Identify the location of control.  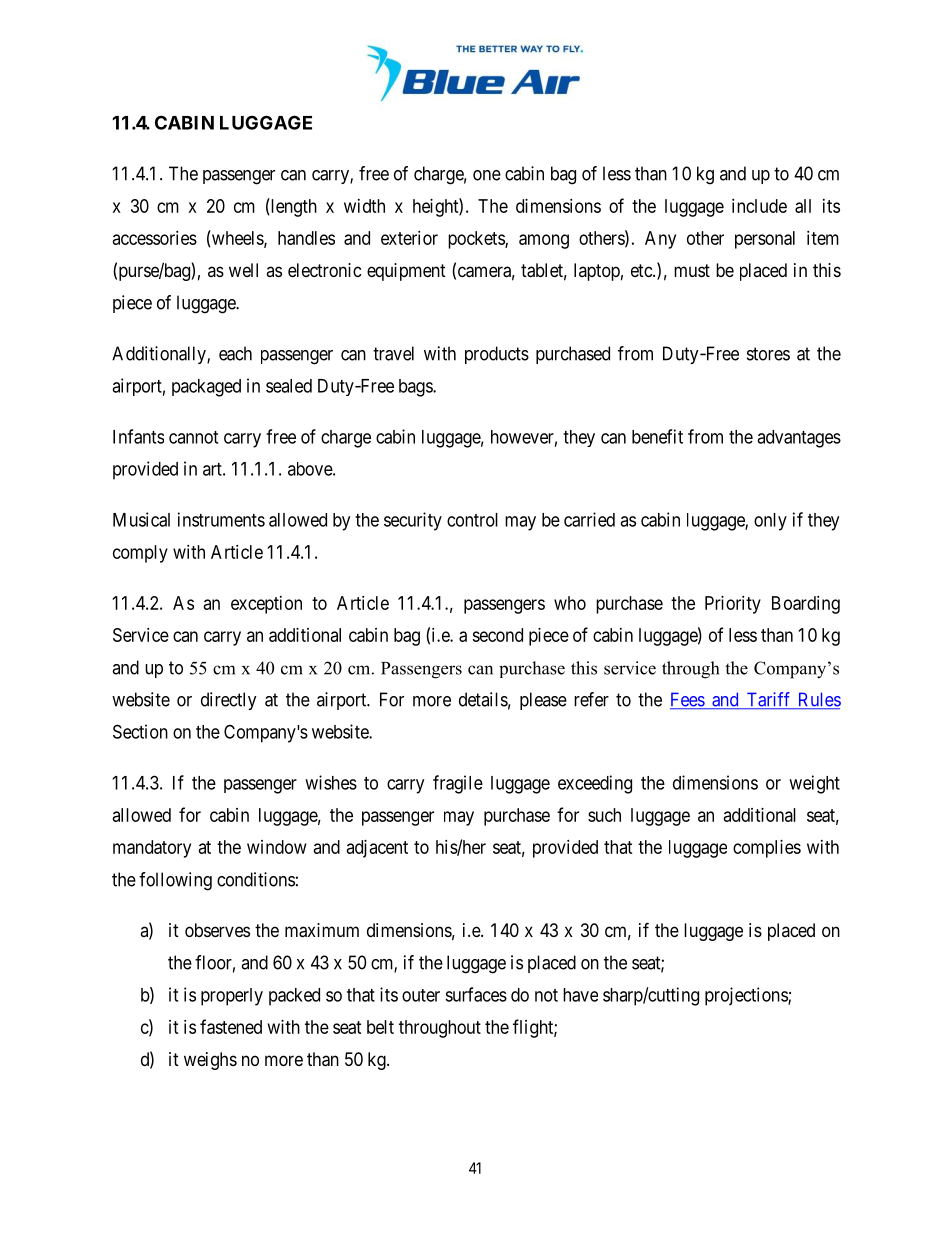
(472, 520).
